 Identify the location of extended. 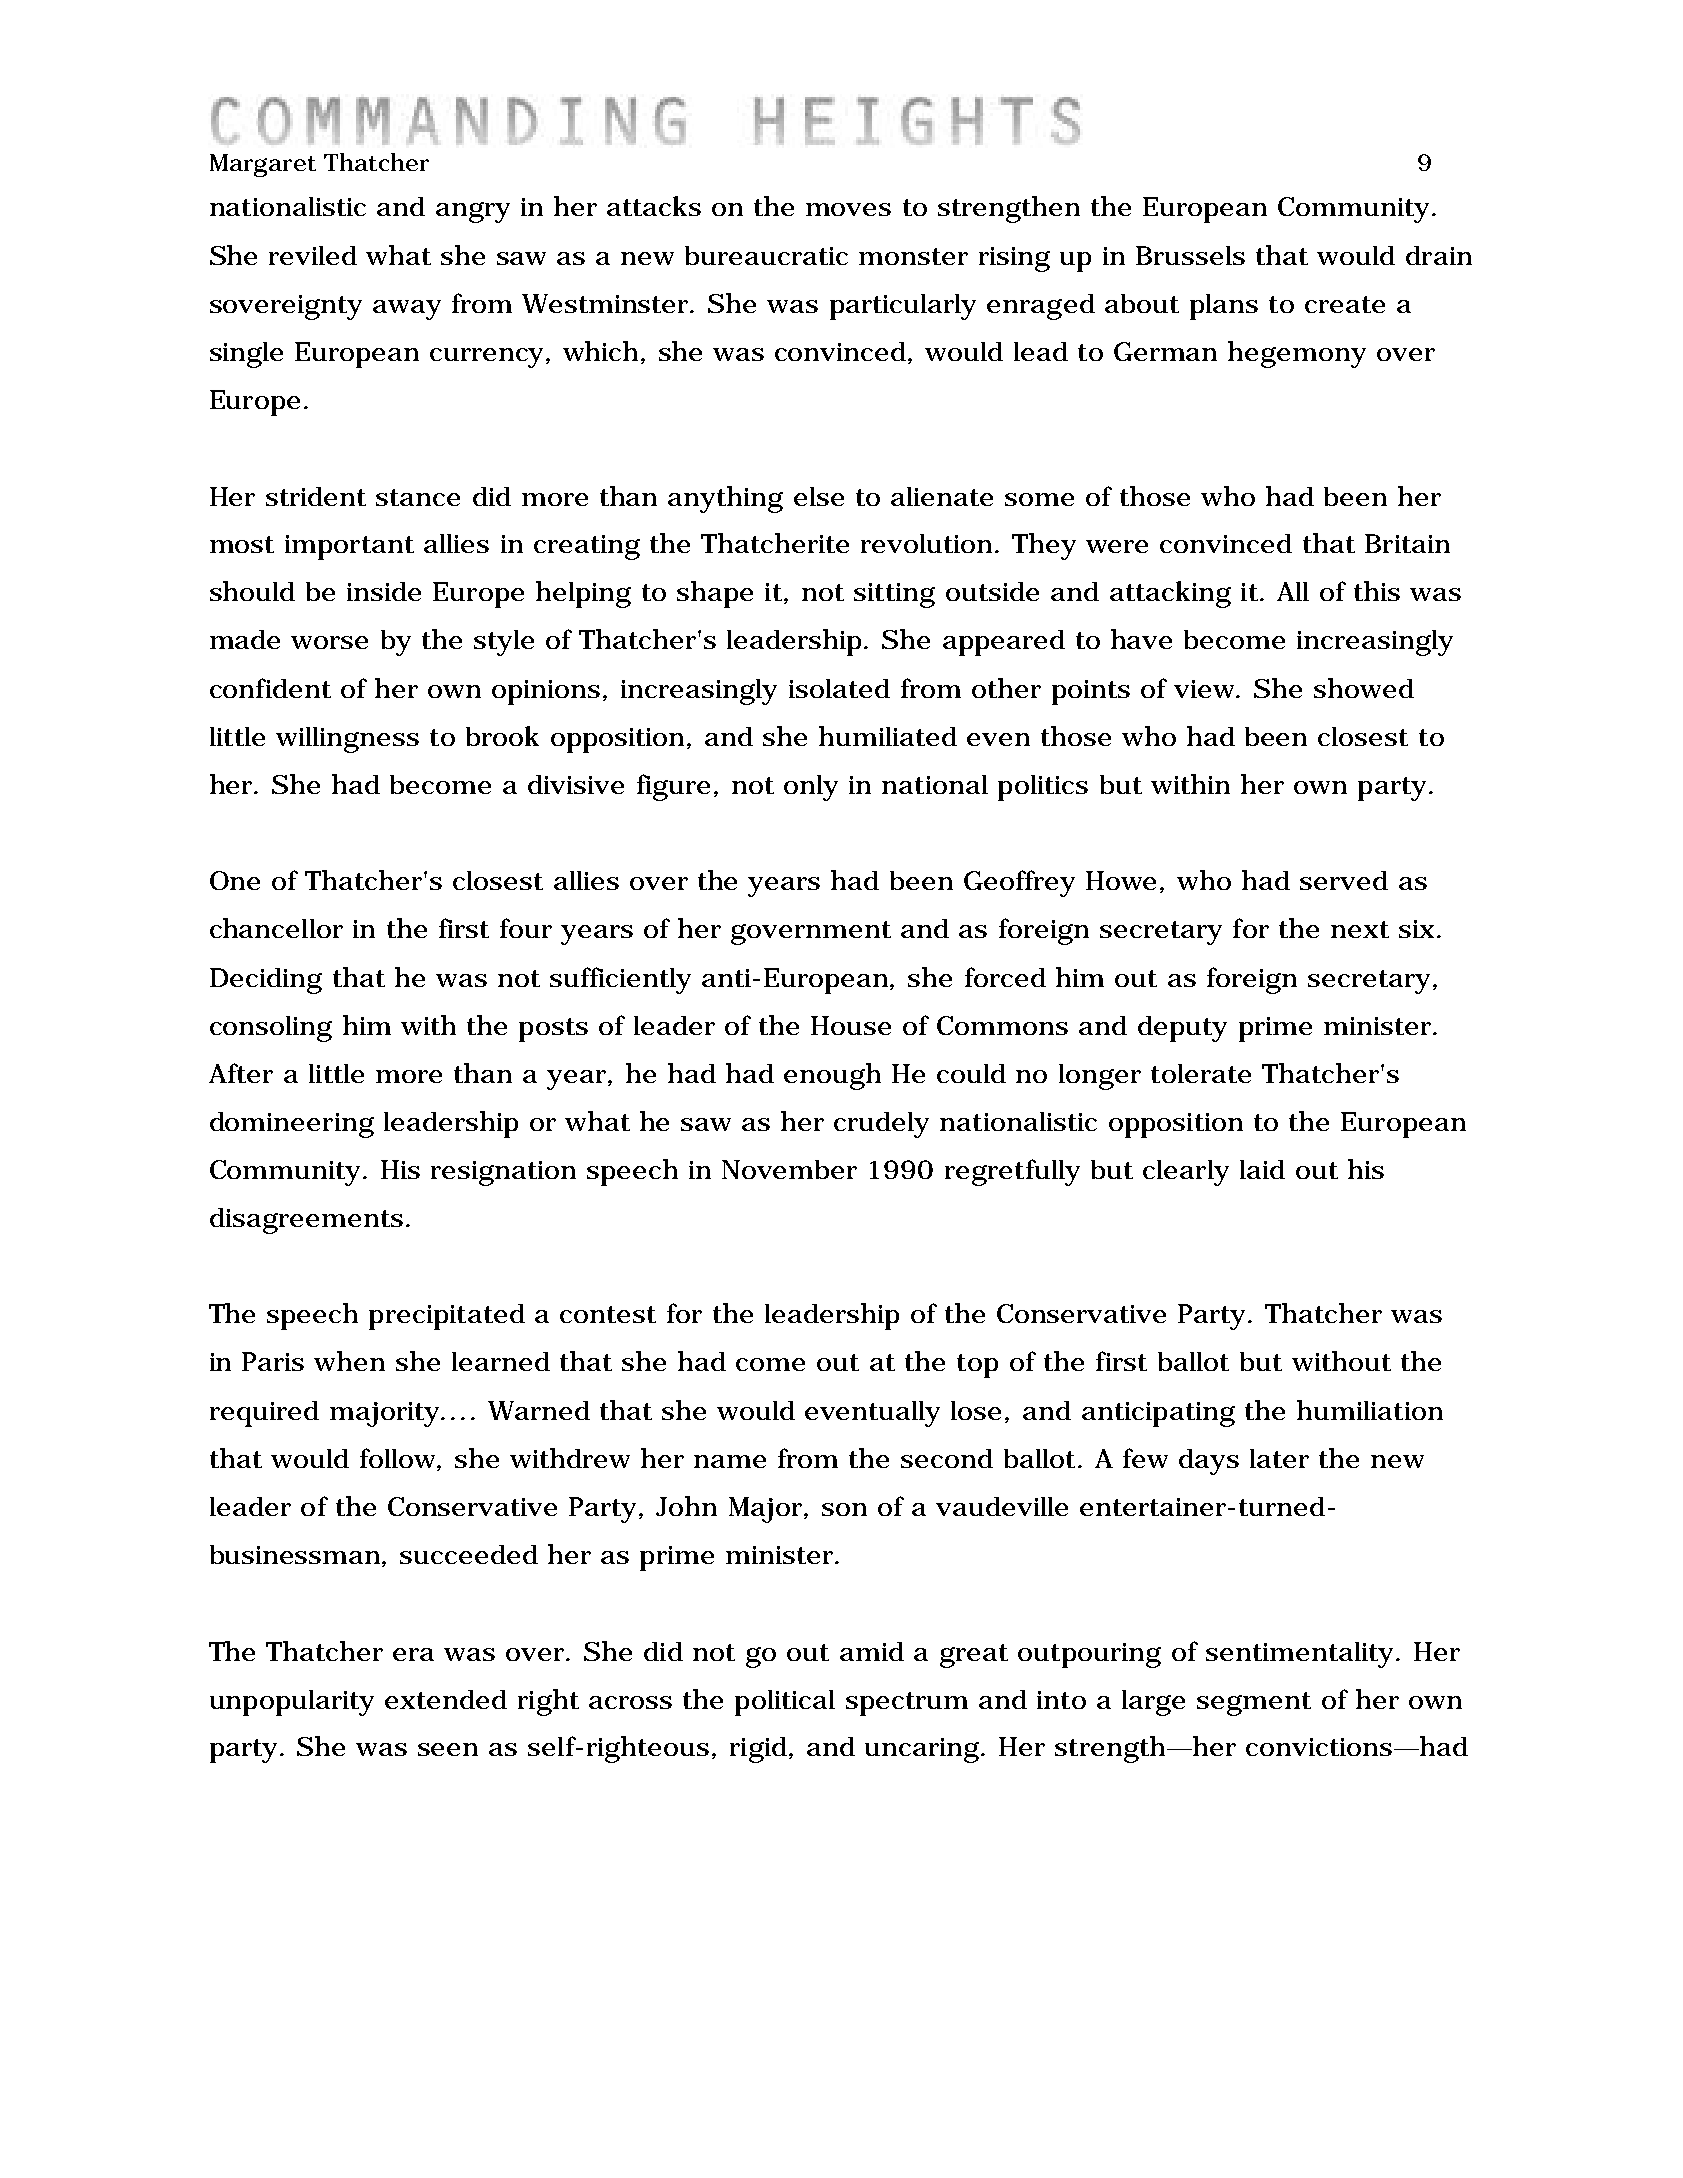
(446, 1699).
